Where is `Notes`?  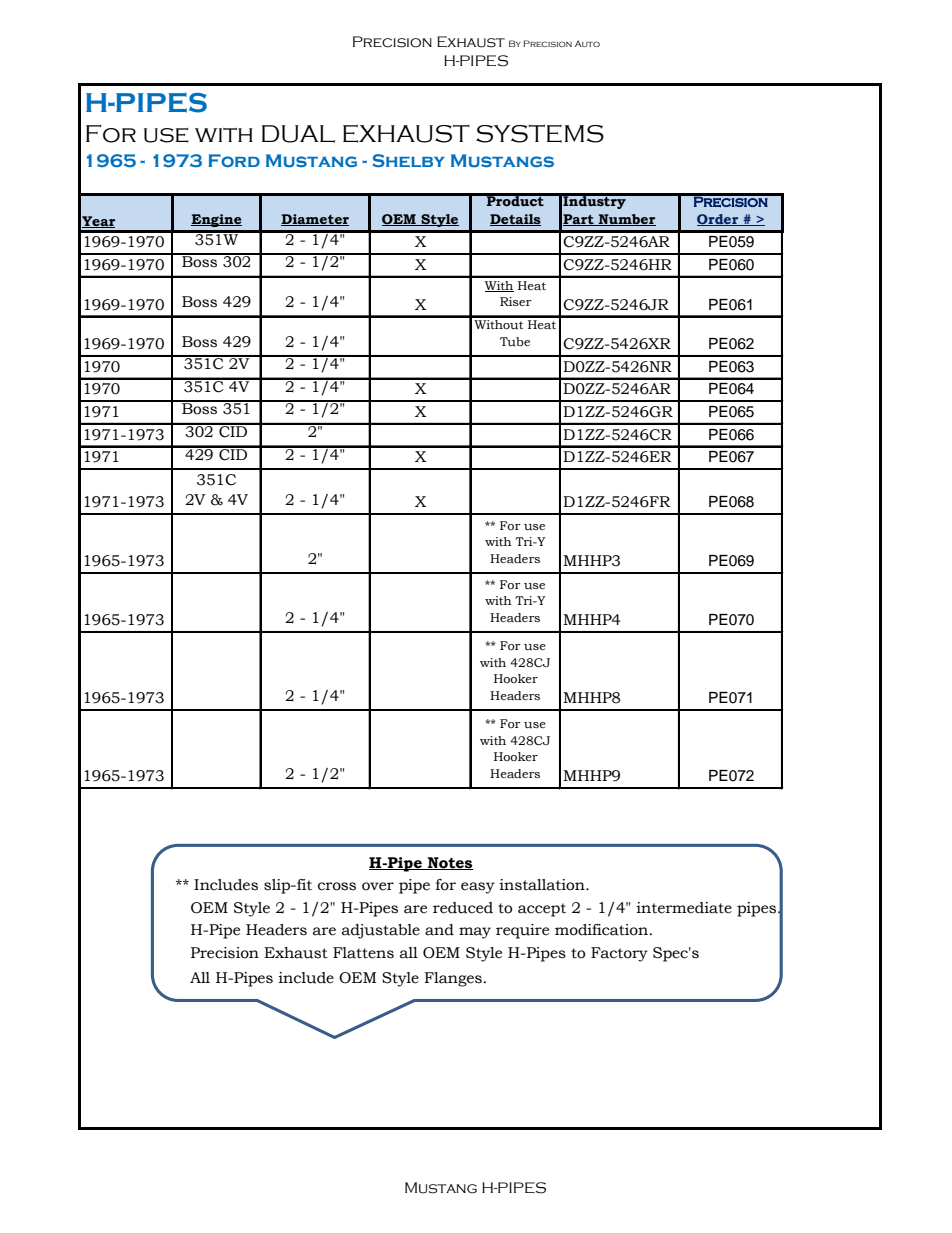
Notes is located at coordinates (449, 863).
